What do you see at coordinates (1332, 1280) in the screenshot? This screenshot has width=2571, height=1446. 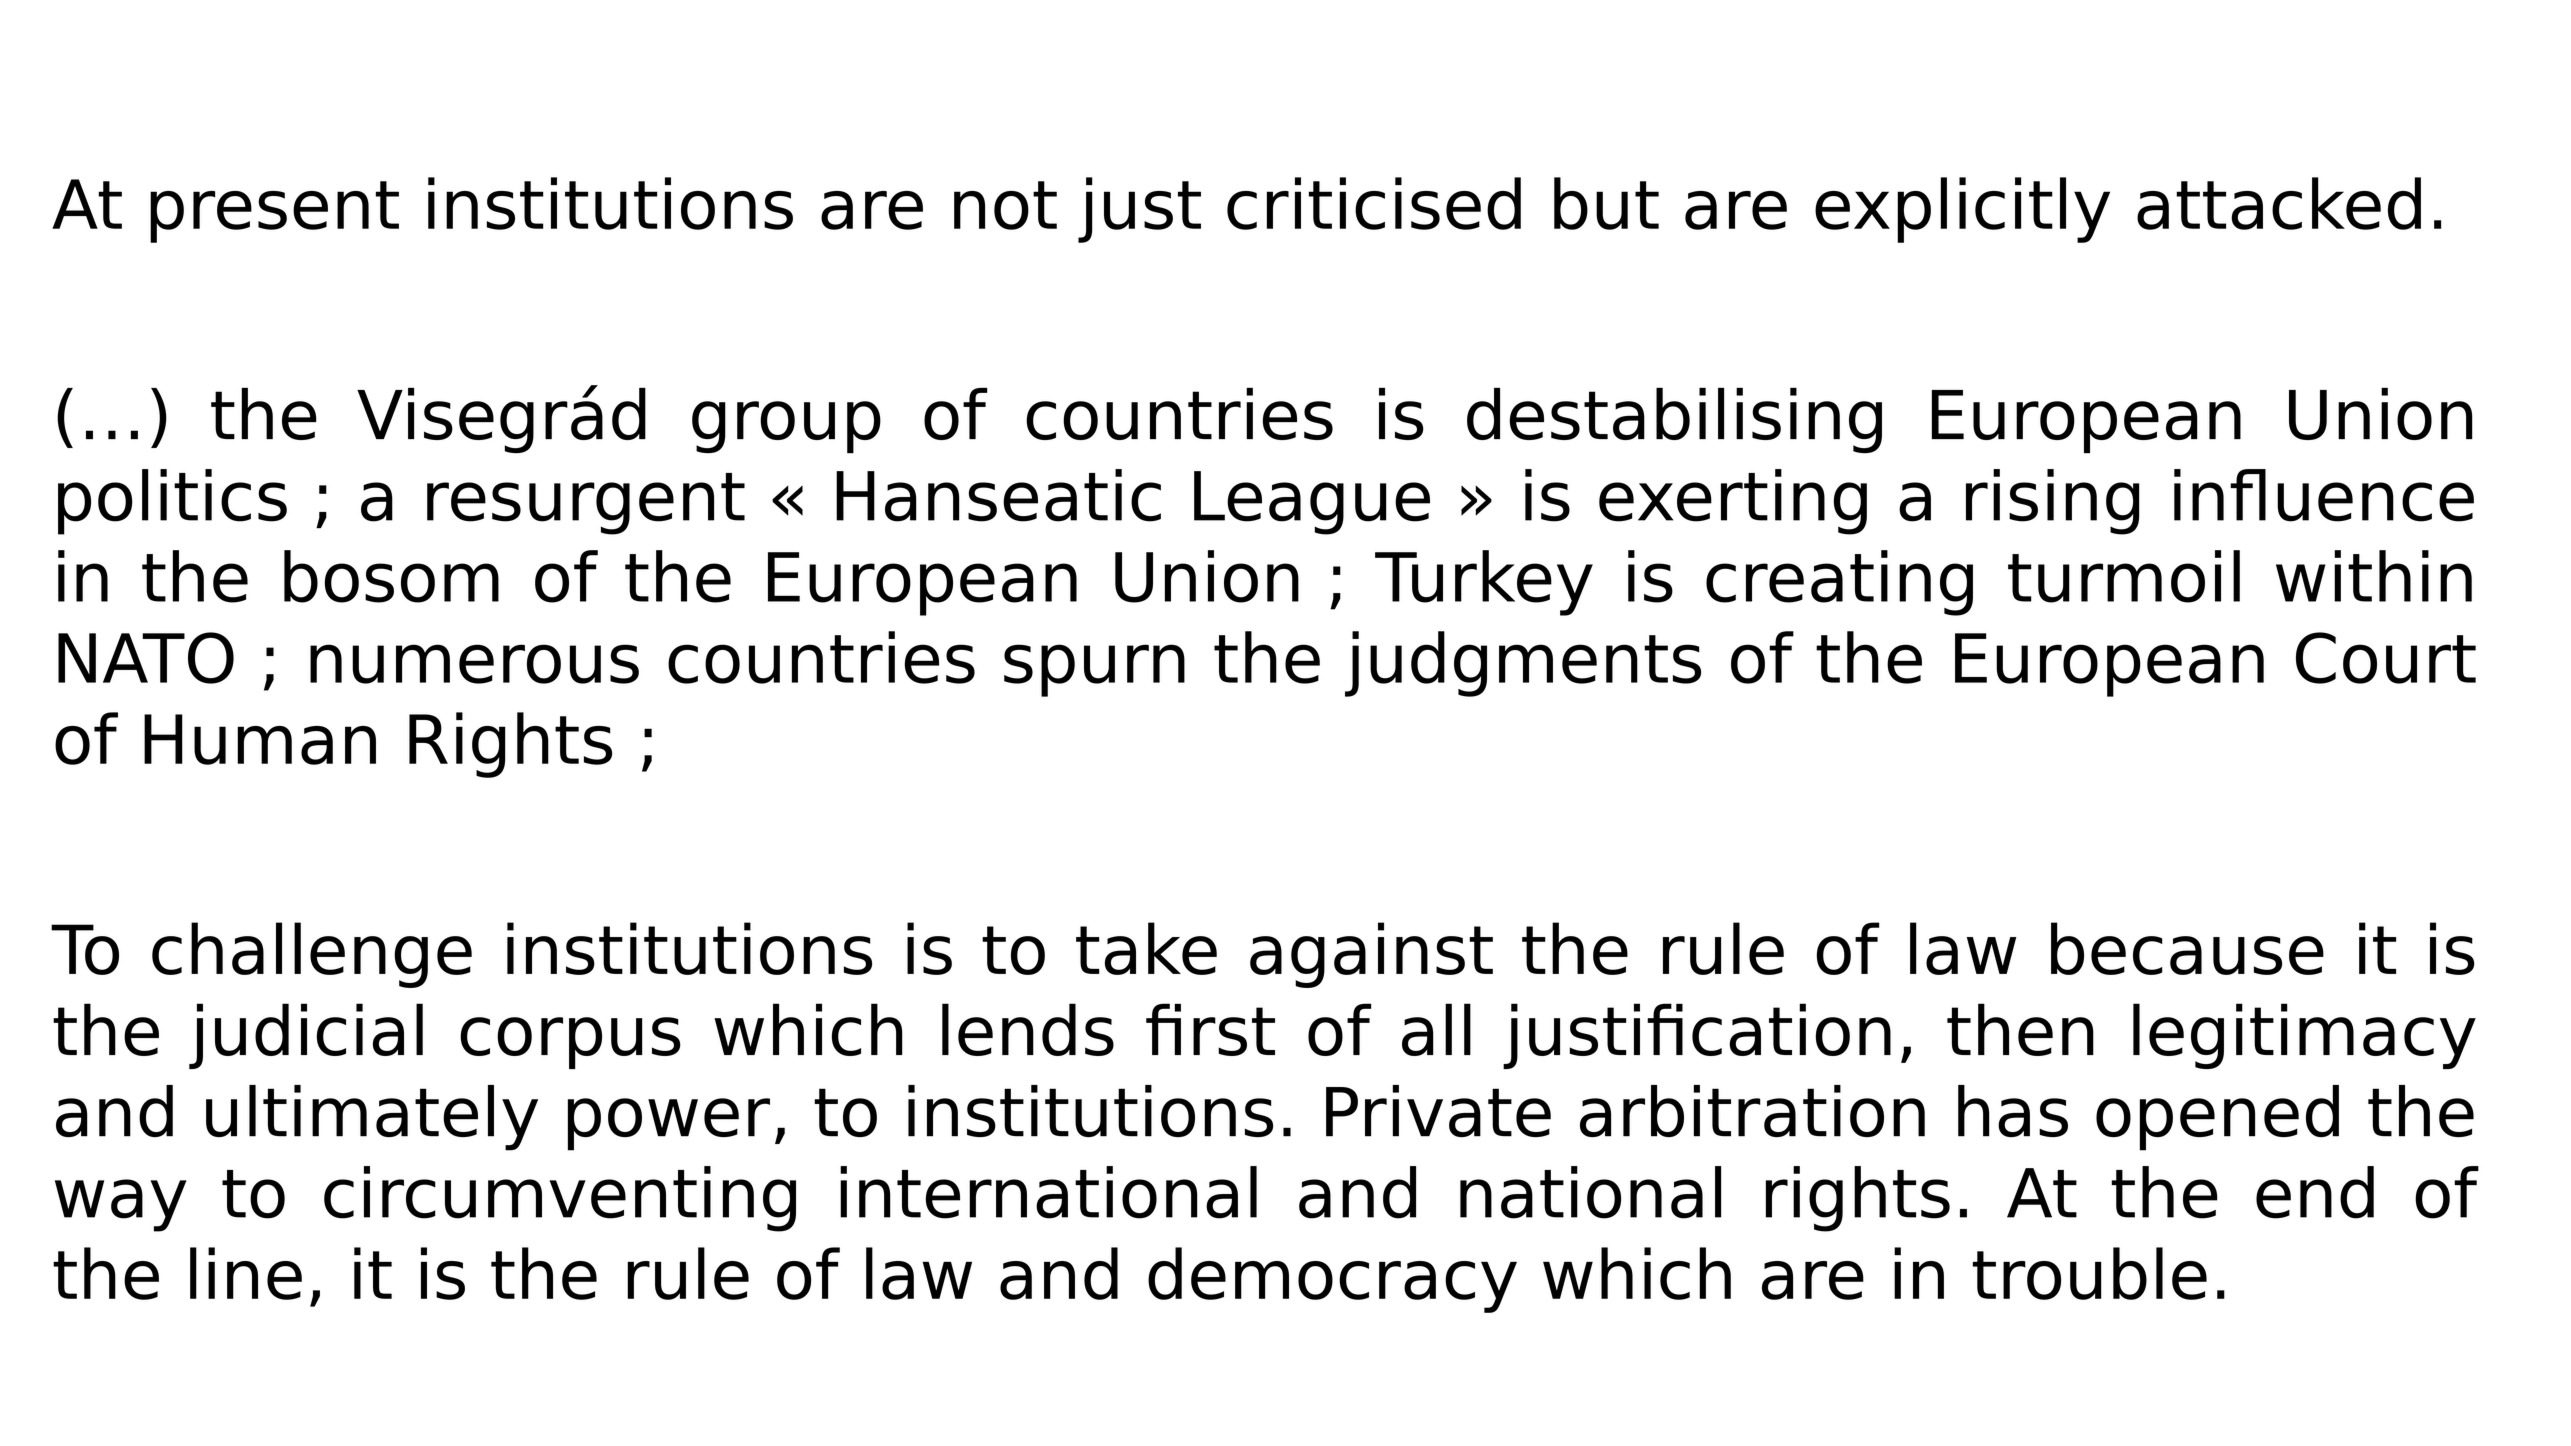 I see `democracy` at bounding box center [1332, 1280].
